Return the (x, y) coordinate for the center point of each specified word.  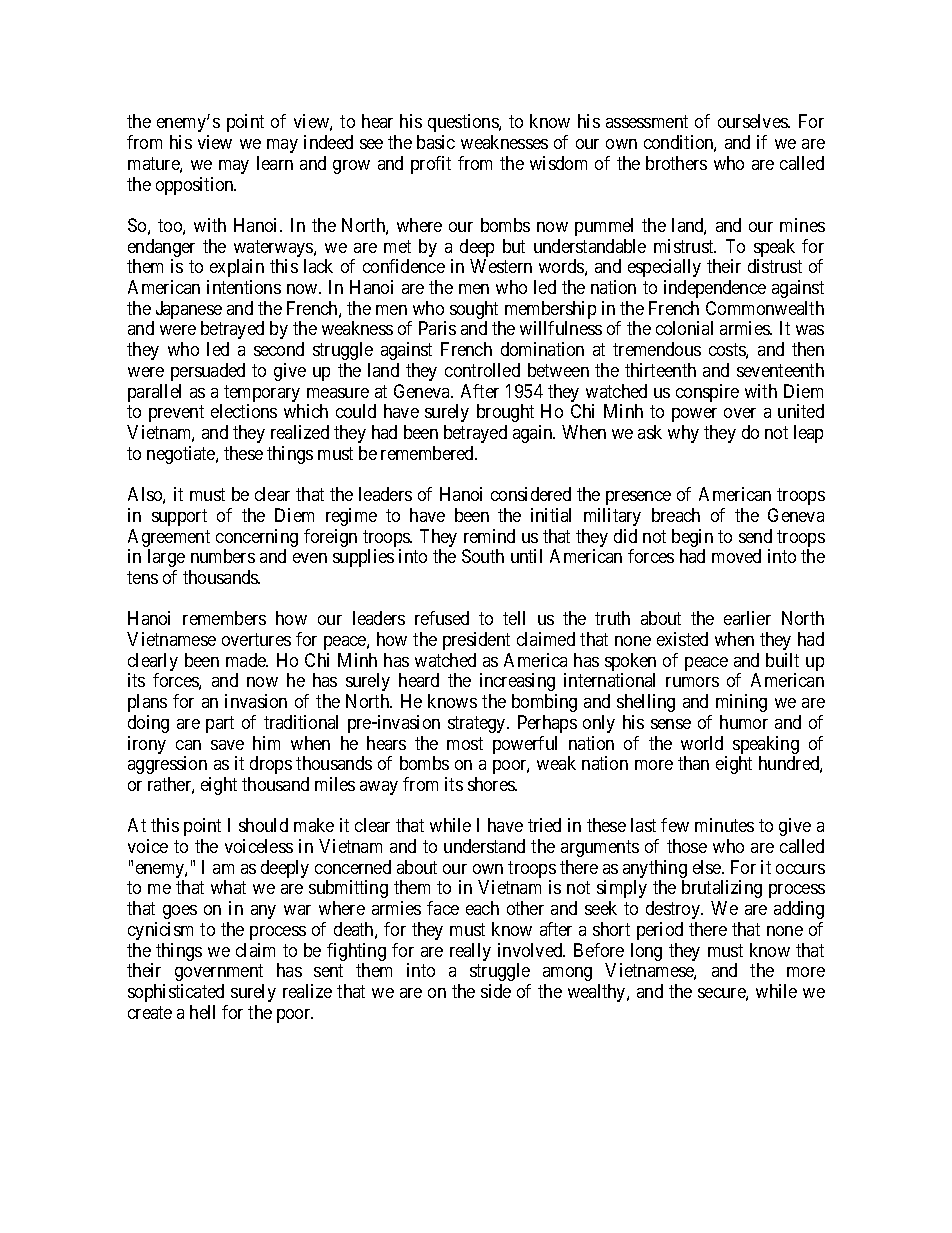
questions (464, 123)
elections (244, 411)
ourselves (753, 121)
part (220, 724)
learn (275, 163)
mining (741, 703)
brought (505, 413)
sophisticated (176, 993)
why (683, 434)
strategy (478, 724)
